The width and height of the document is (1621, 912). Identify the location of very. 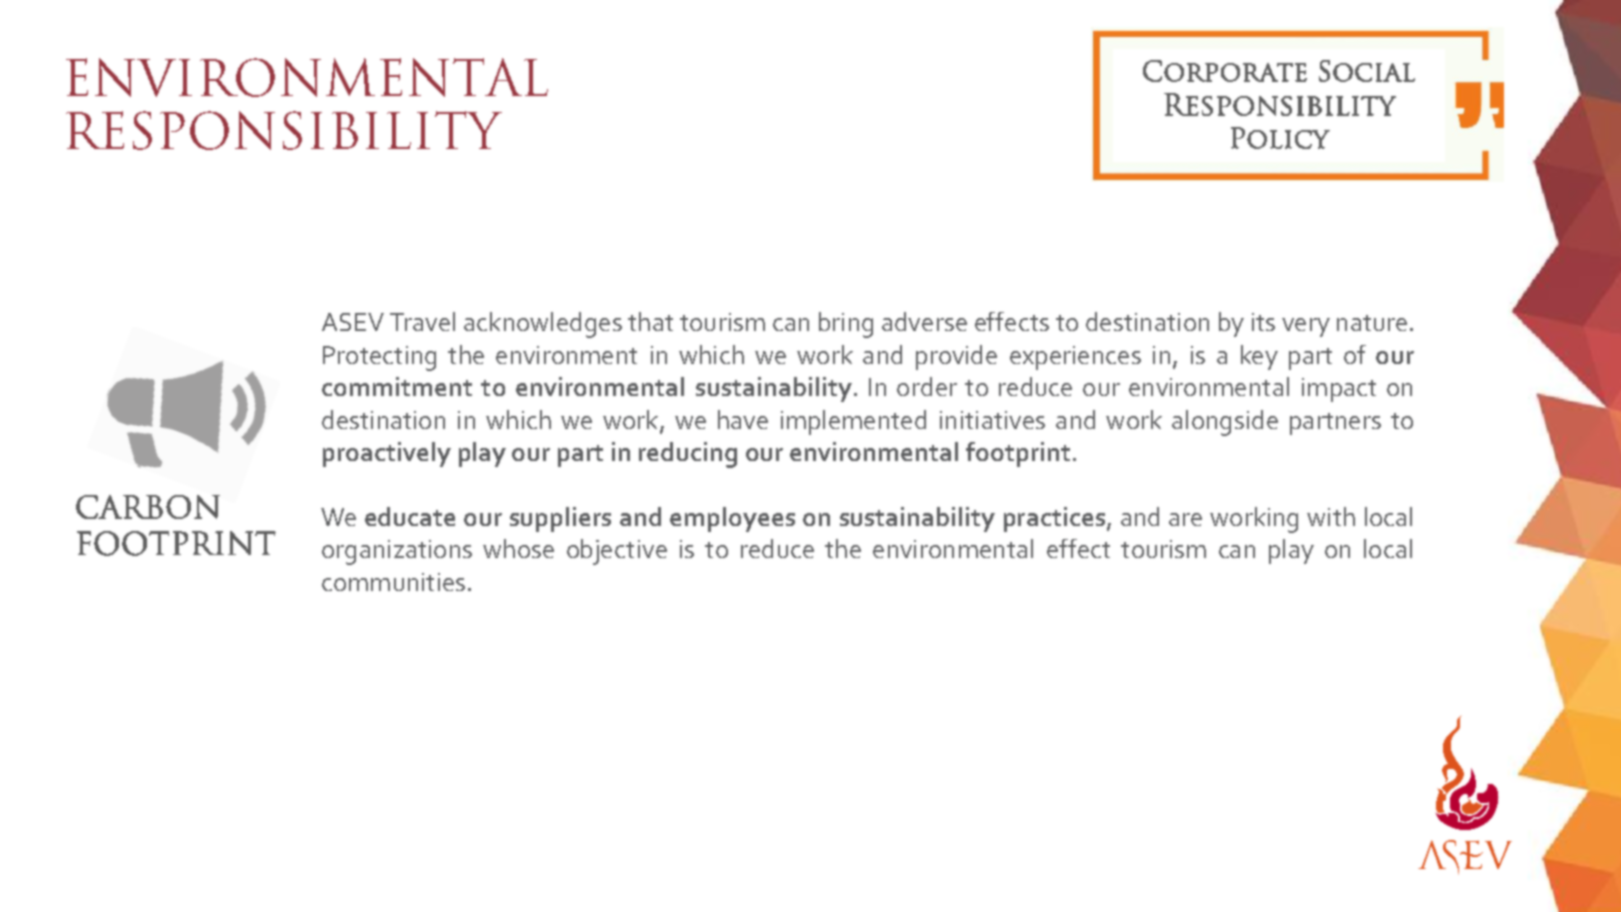
(1306, 327).
